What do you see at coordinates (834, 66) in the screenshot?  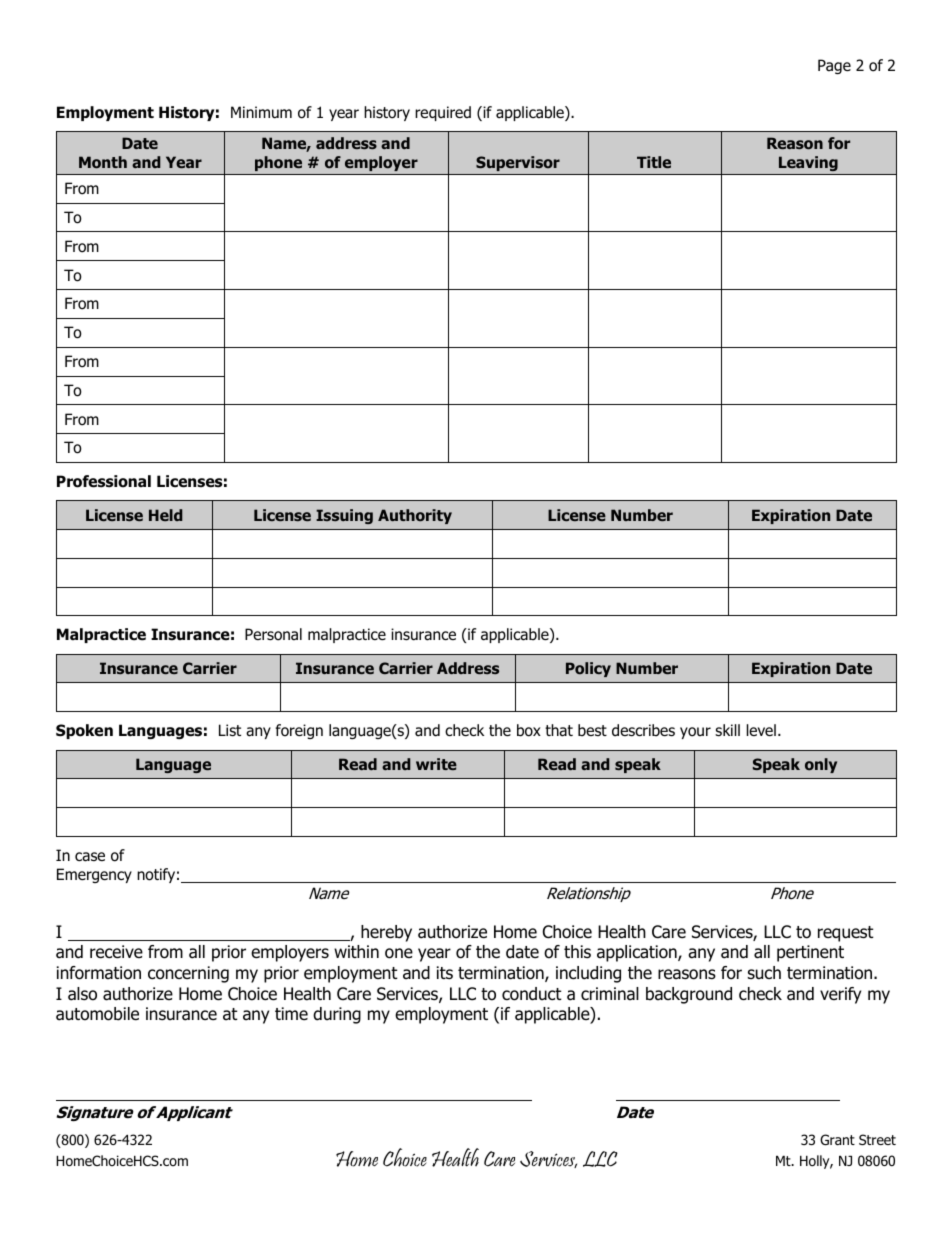 I see `Page` at bounding box center [834, 66].
